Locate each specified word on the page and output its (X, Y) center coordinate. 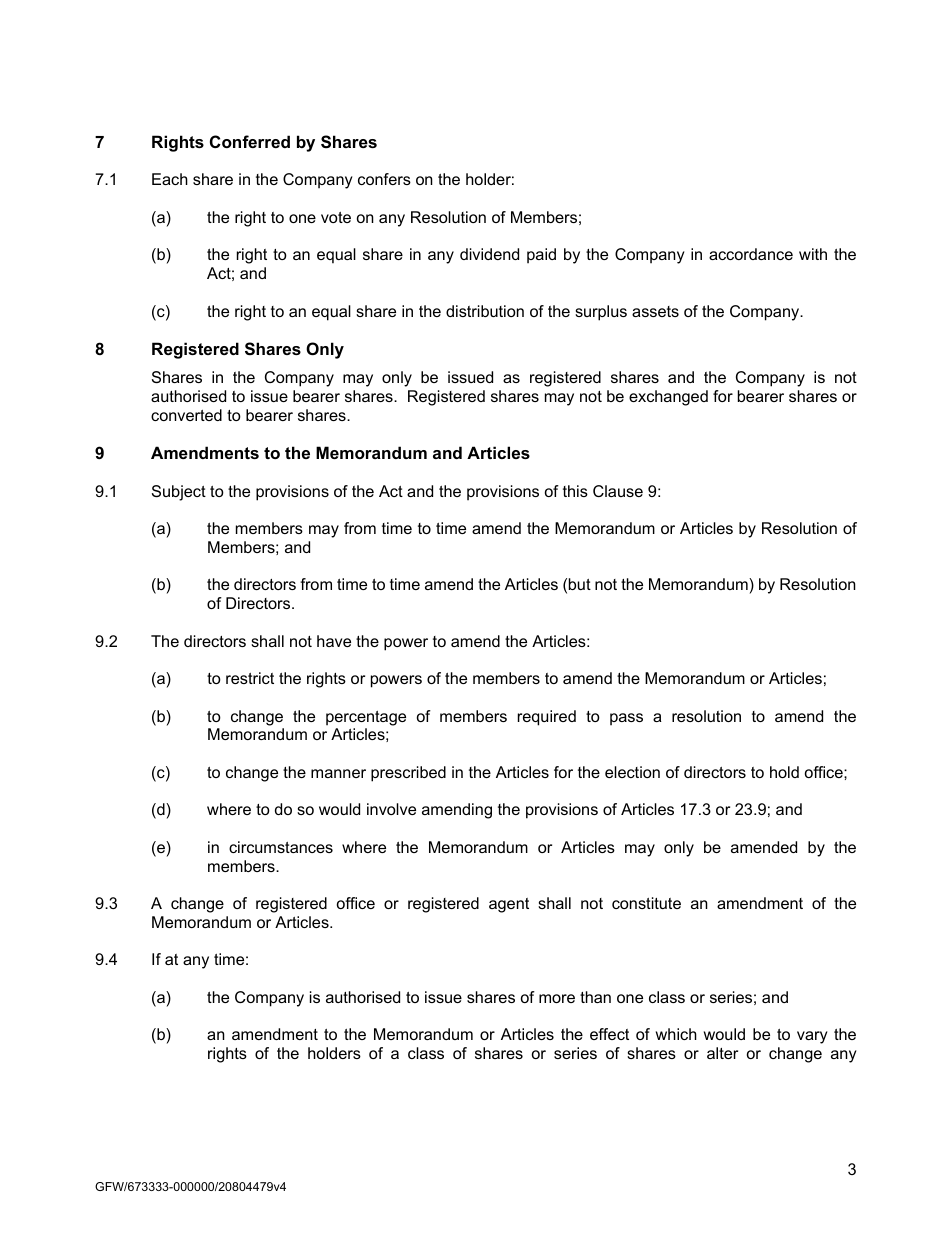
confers (384, 179)
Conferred (250, 141)
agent (509, 905)
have (334, 641)
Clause (618, 491)
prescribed (408, 774)
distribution (485, 311)
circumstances (281, 847)
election (632, 772)
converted (186, 415)
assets (655, 311)
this (575, 491)
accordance (751, 254)
